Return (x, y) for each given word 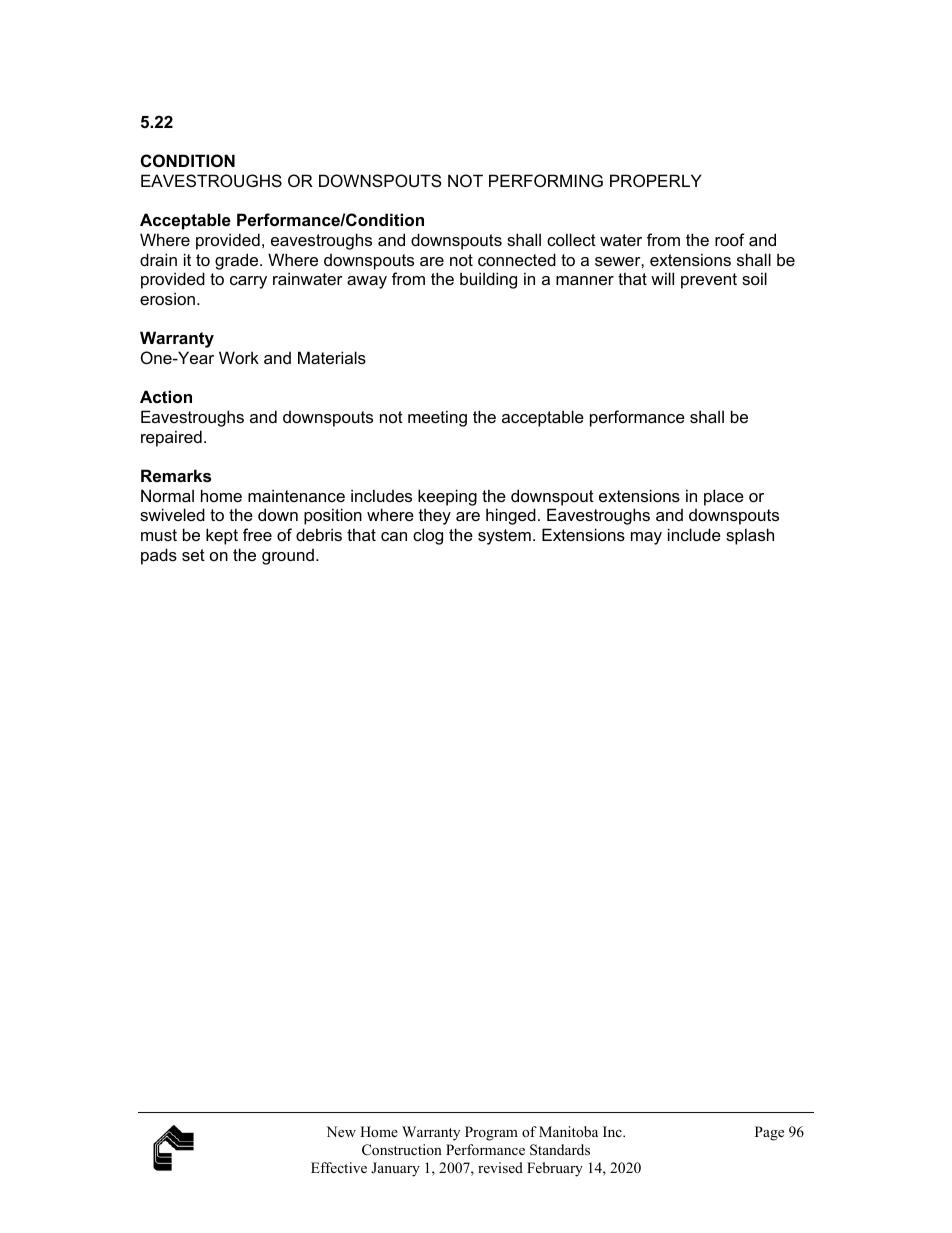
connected (517, 259)
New (341, 1131)
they (435, 516)
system (504, 537)
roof (730, 239)
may (646, 538)
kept (222, 536)
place (724, 497)
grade (238, 261)
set (193, 555)
